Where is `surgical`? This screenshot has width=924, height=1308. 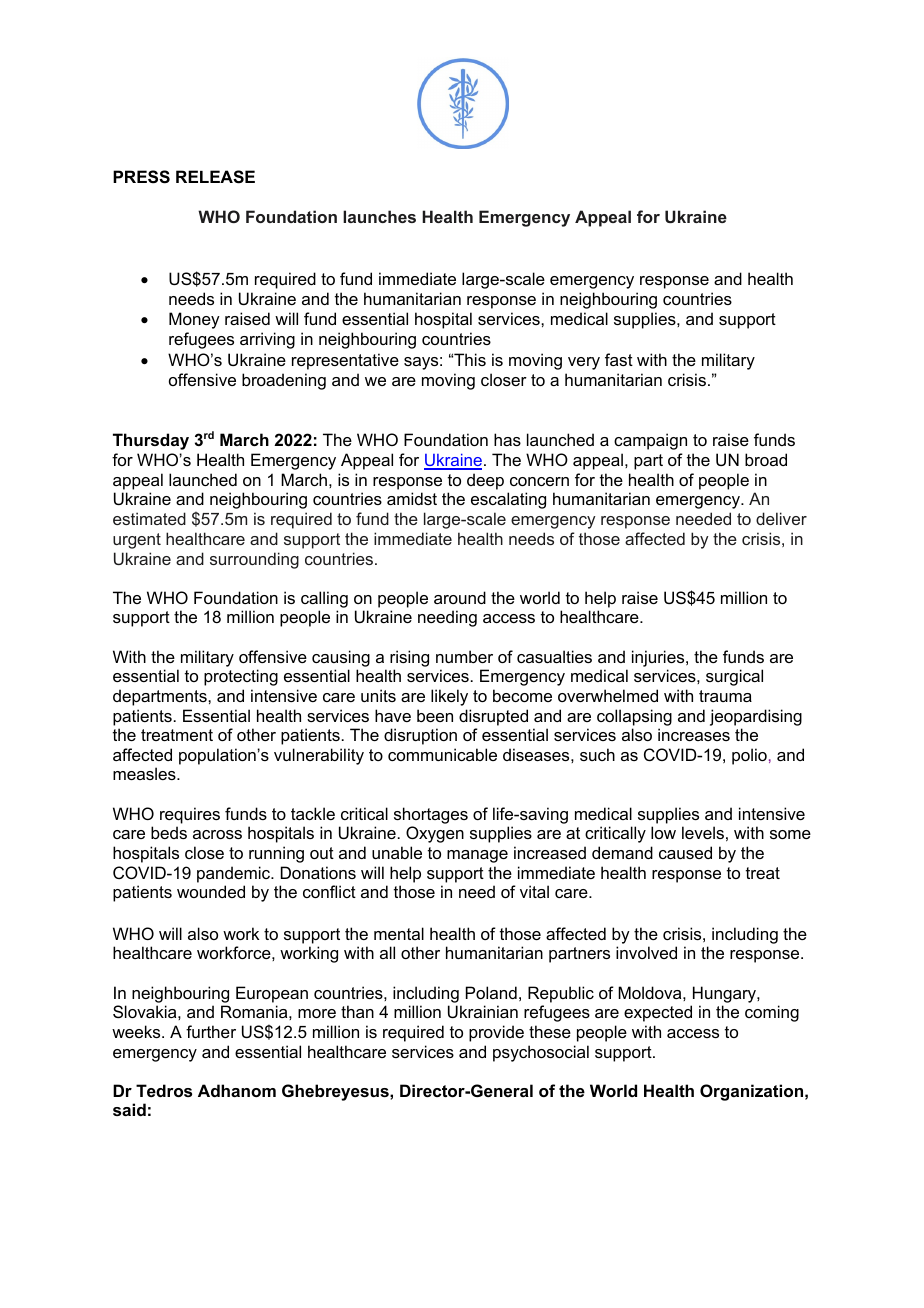 surgical is located at coordinates (734, 677).
